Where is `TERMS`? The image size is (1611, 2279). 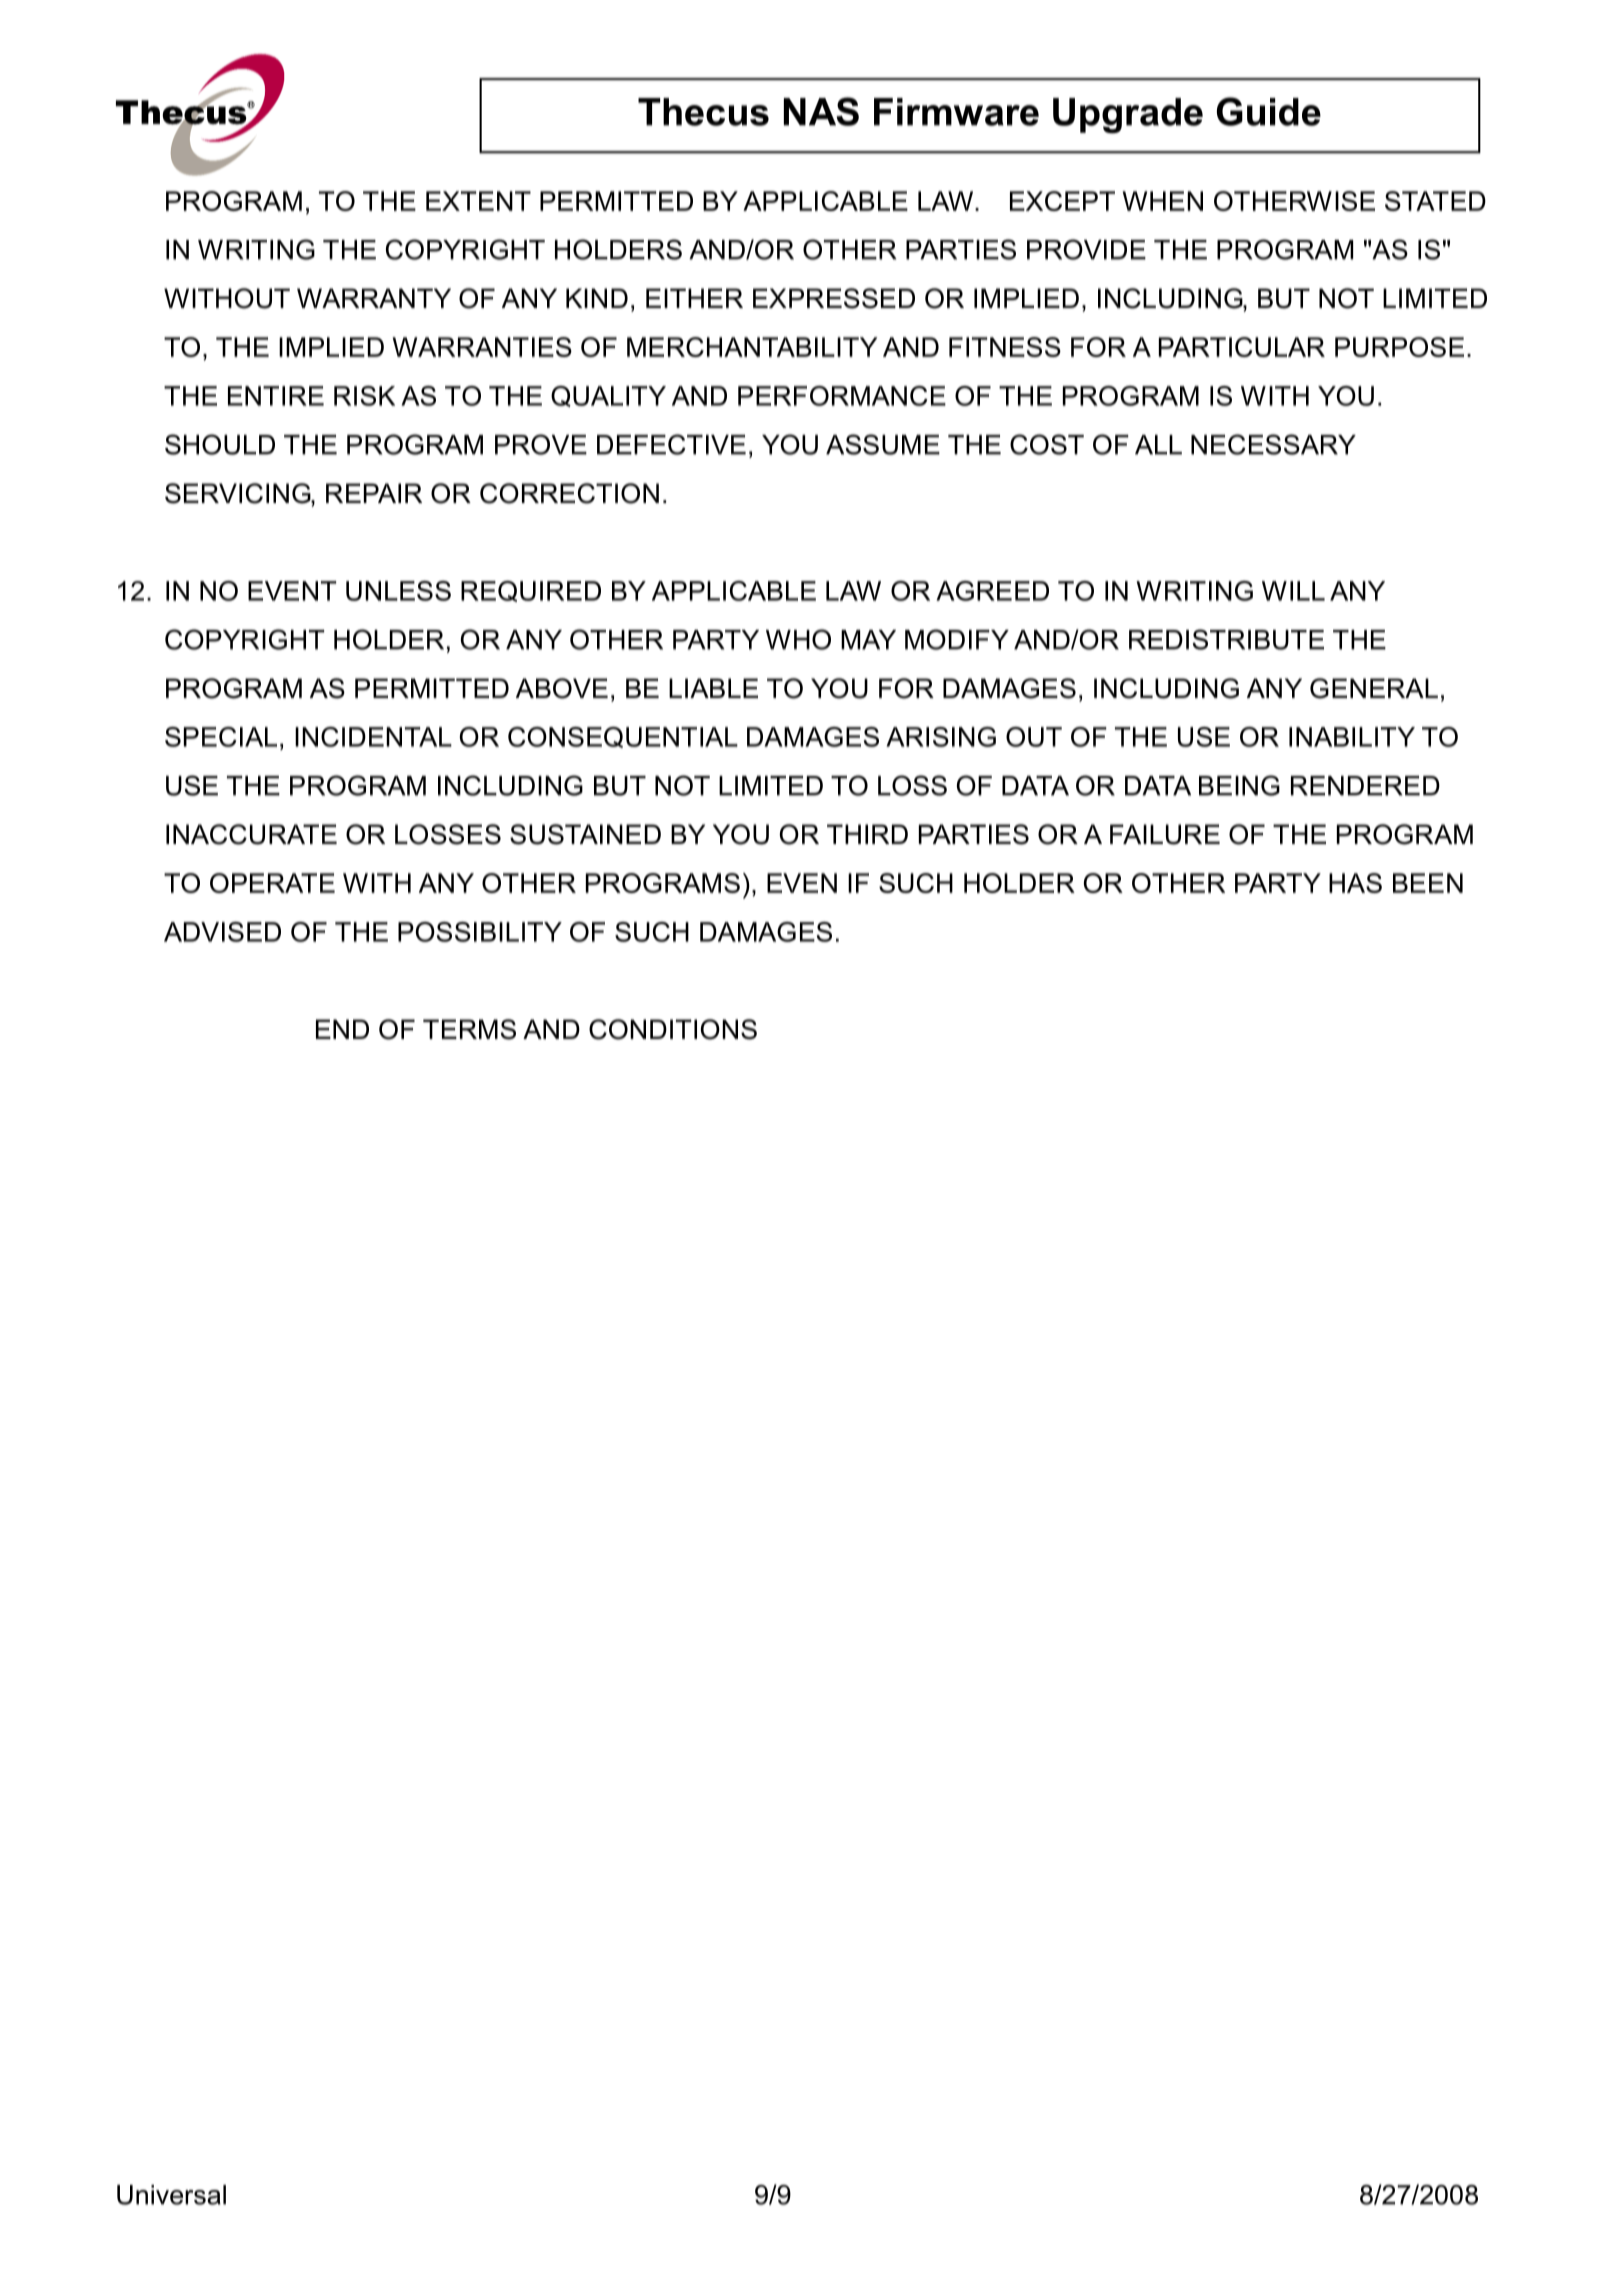 TERMS is located at coordinates (469, 1029).
